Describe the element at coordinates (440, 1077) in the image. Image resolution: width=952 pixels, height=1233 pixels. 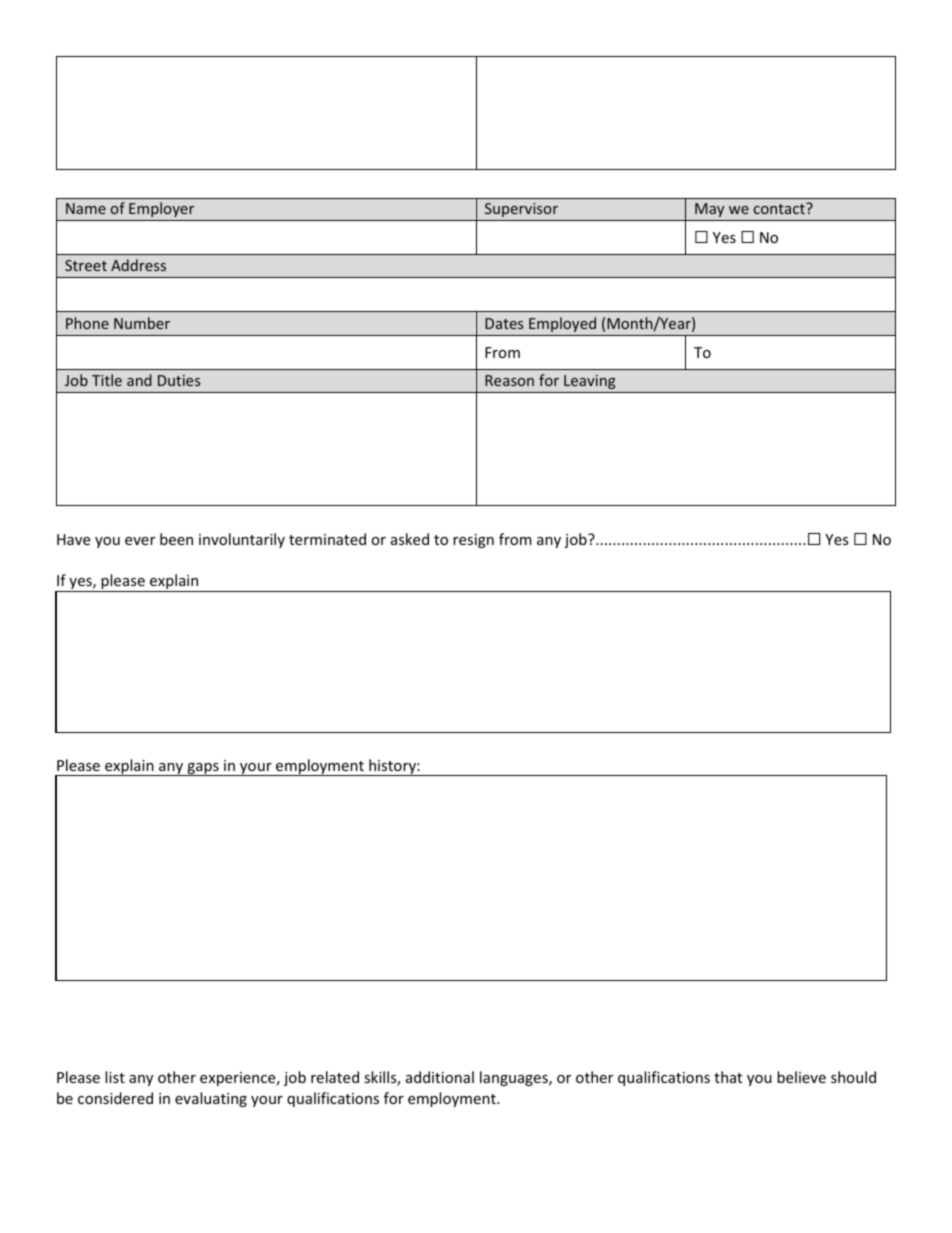
I see `additional` at that location.
